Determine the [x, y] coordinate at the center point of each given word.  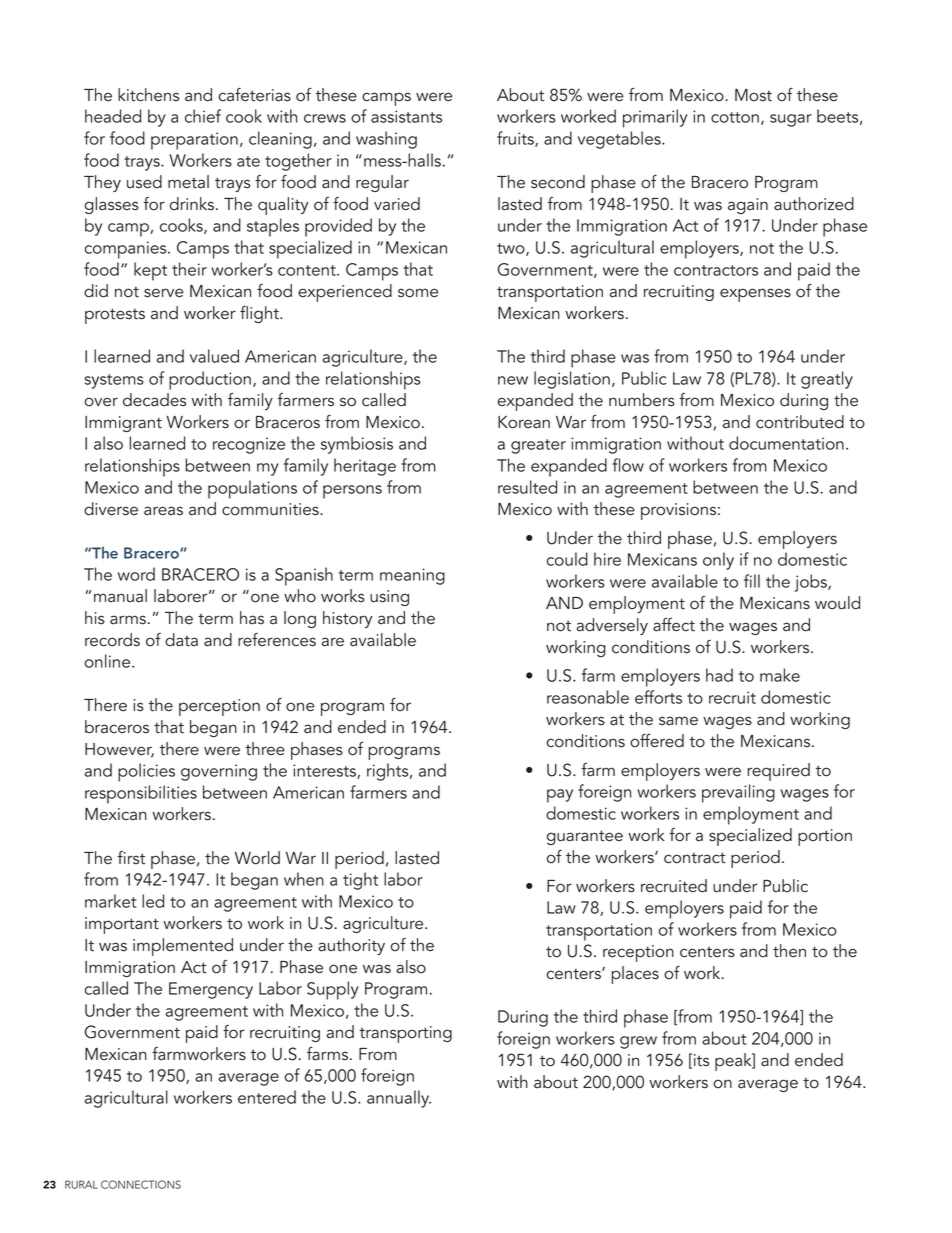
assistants [406, 116]
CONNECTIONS [141, 1184]
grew [638, 1042]
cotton [735, 117]
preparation [194, 141]
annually [399, 1099]
